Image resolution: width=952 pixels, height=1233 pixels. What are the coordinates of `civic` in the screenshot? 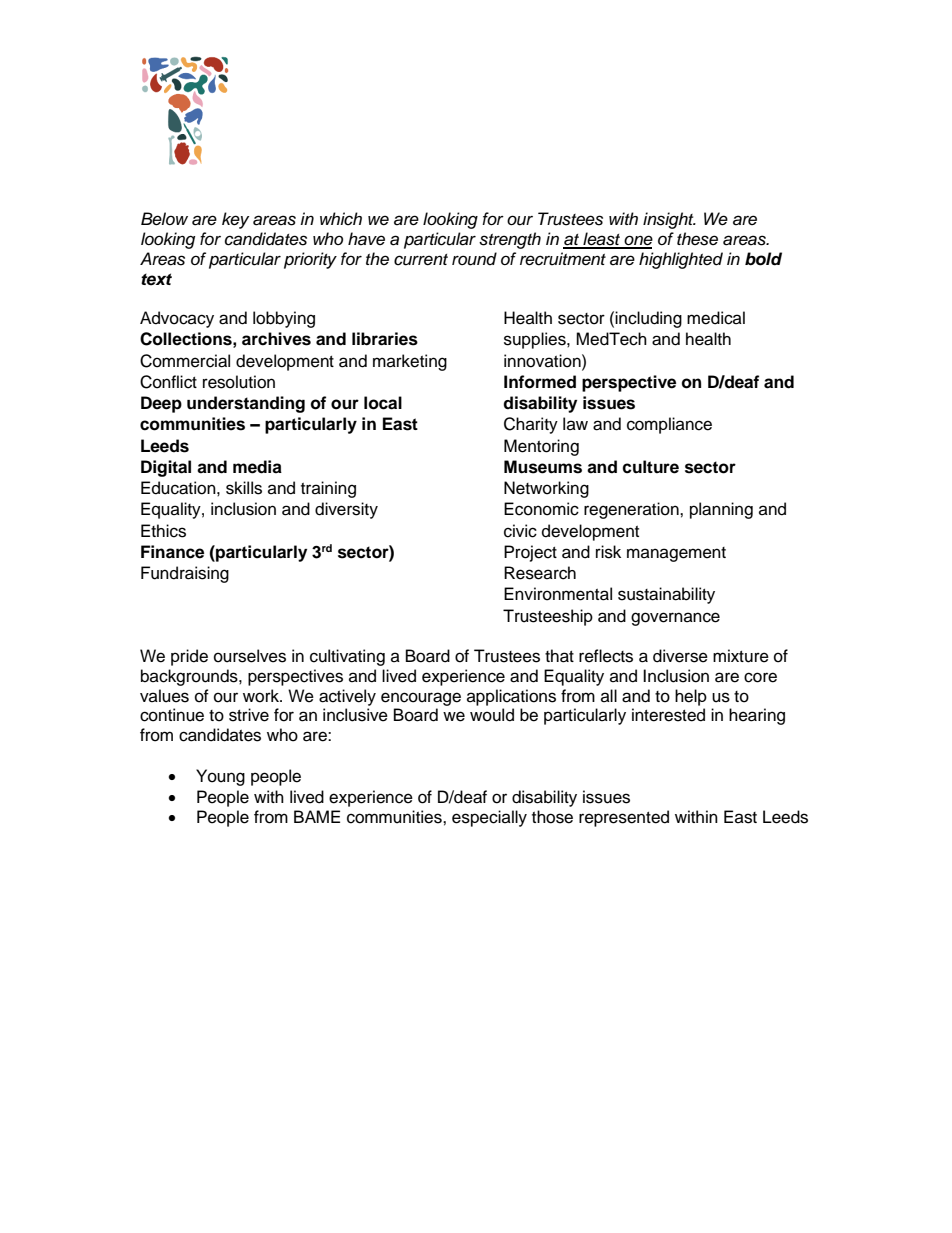 It's located at (520, 531).
